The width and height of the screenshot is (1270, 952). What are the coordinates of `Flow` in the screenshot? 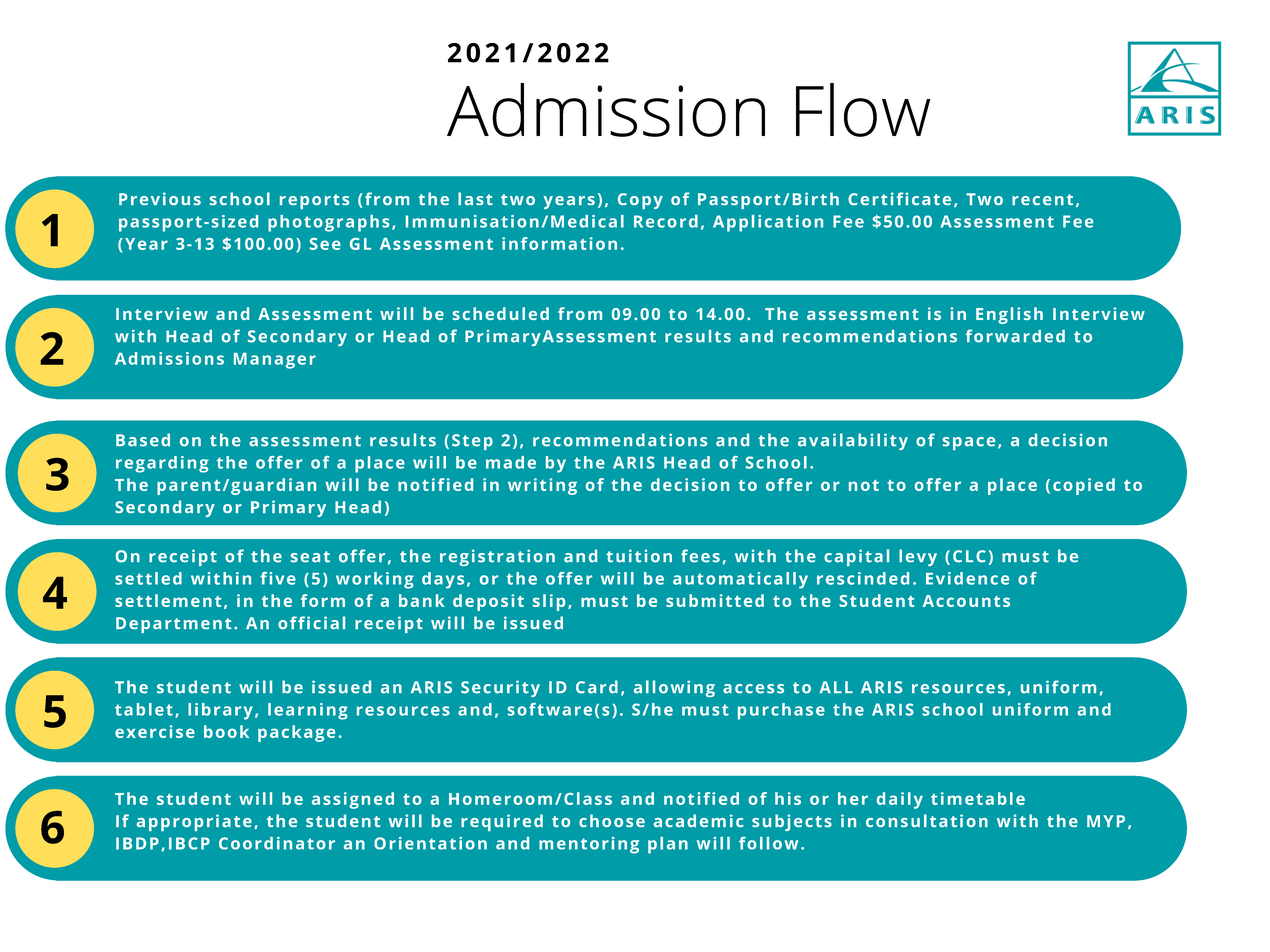 It's located at (863, 110).
